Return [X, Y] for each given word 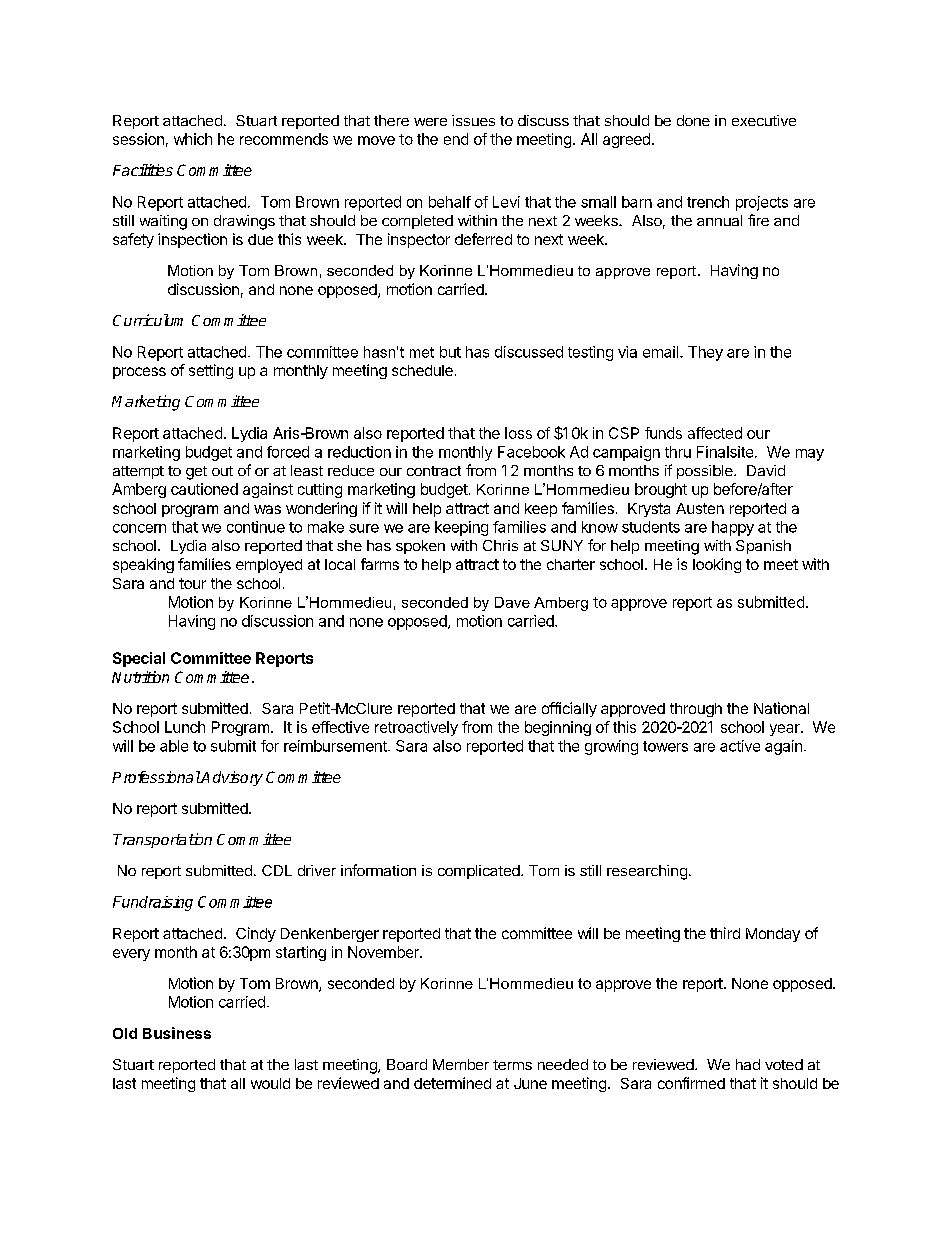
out [222, 471]
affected [715, 433]
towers [665, 746]
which [193, 139]
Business [177, 1033]
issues [473, 120]
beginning [558, 728]
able [174, 746]
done [693, 120]
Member [461, 1064]
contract [434, 471]
